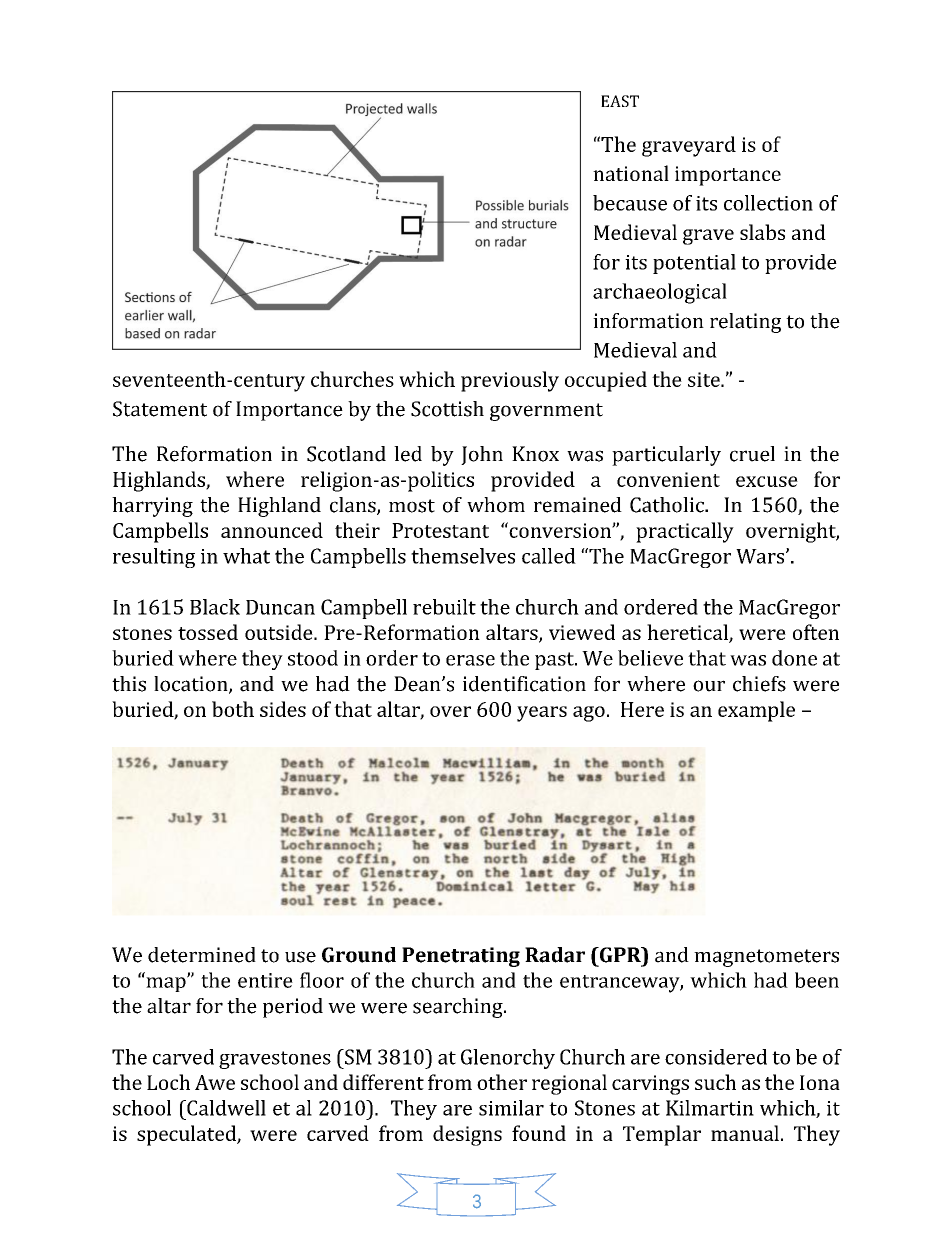 This image has width=952, height=1233. Describe the element at coordinates (620, 101) in the image. I see `EAST` at that location.
